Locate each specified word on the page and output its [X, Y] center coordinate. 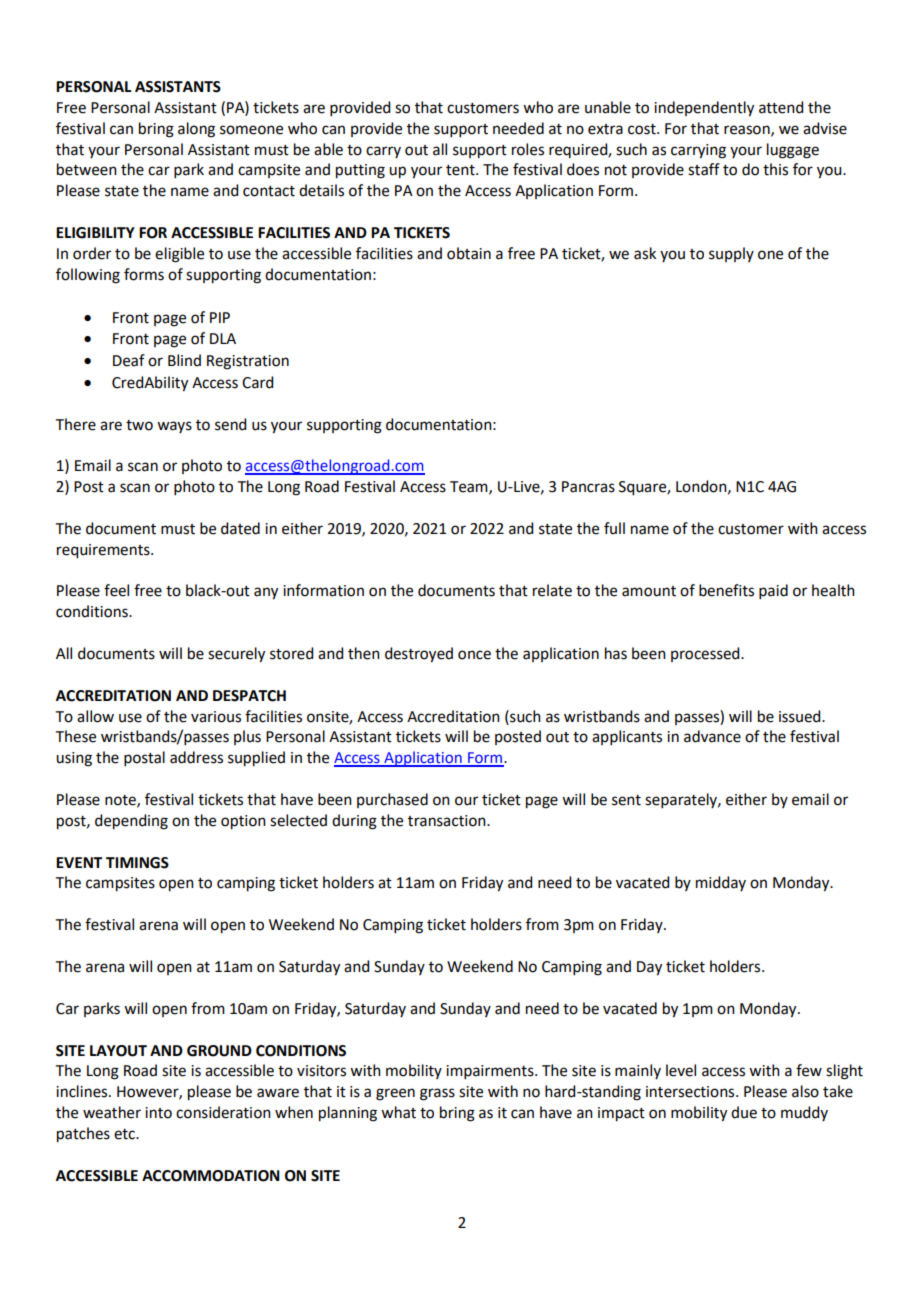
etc [125, 1134]
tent [461, 170]
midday [721, 883]
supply [731, 254]
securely [236, 655]
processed [706, 654]
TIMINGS [137, 863]
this [775, 169]
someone [251, 130]
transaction [448, 821]
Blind [184, 360]
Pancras [588, 487]
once [474, 655]
